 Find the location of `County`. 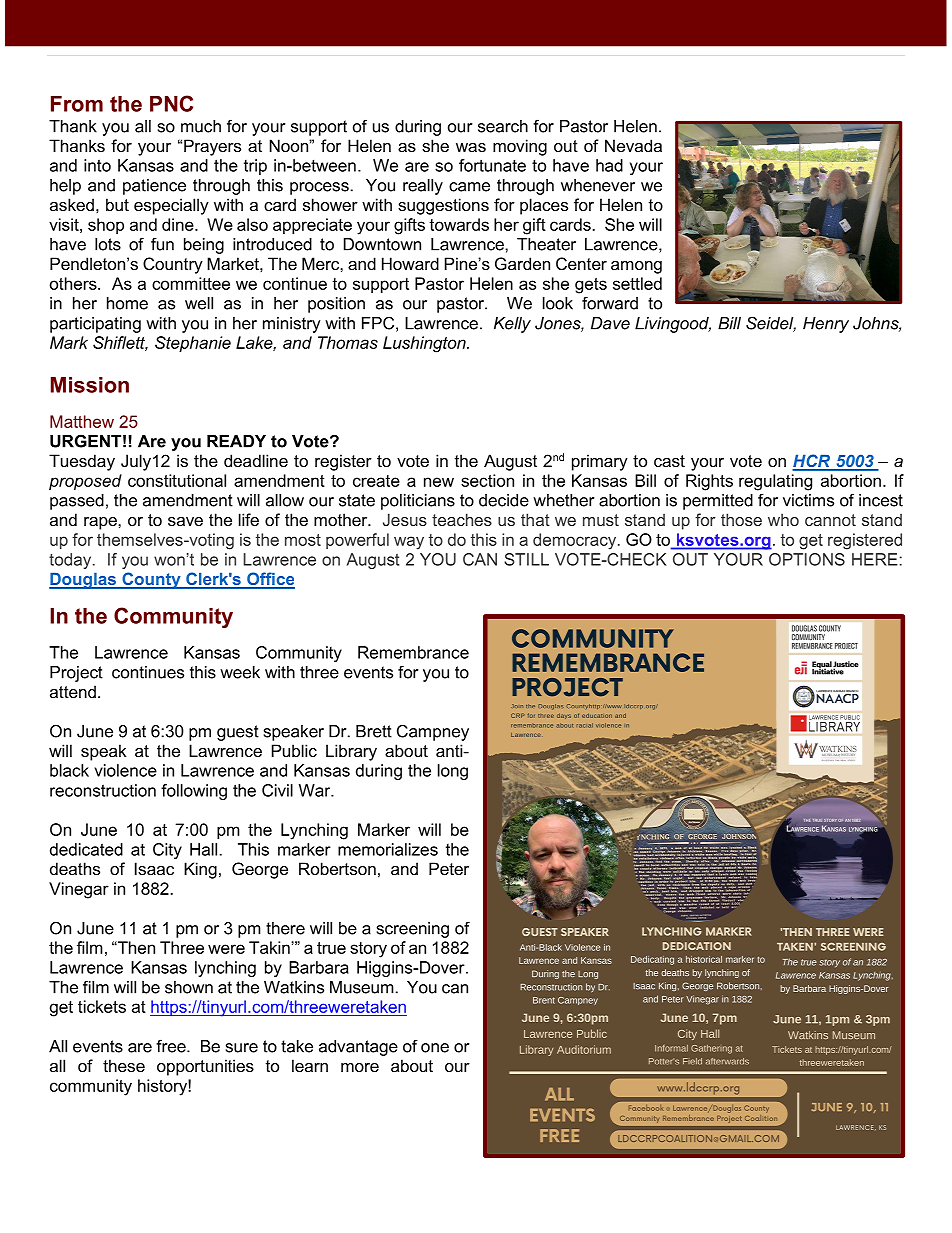

County is located at coordinates (151, 580).
